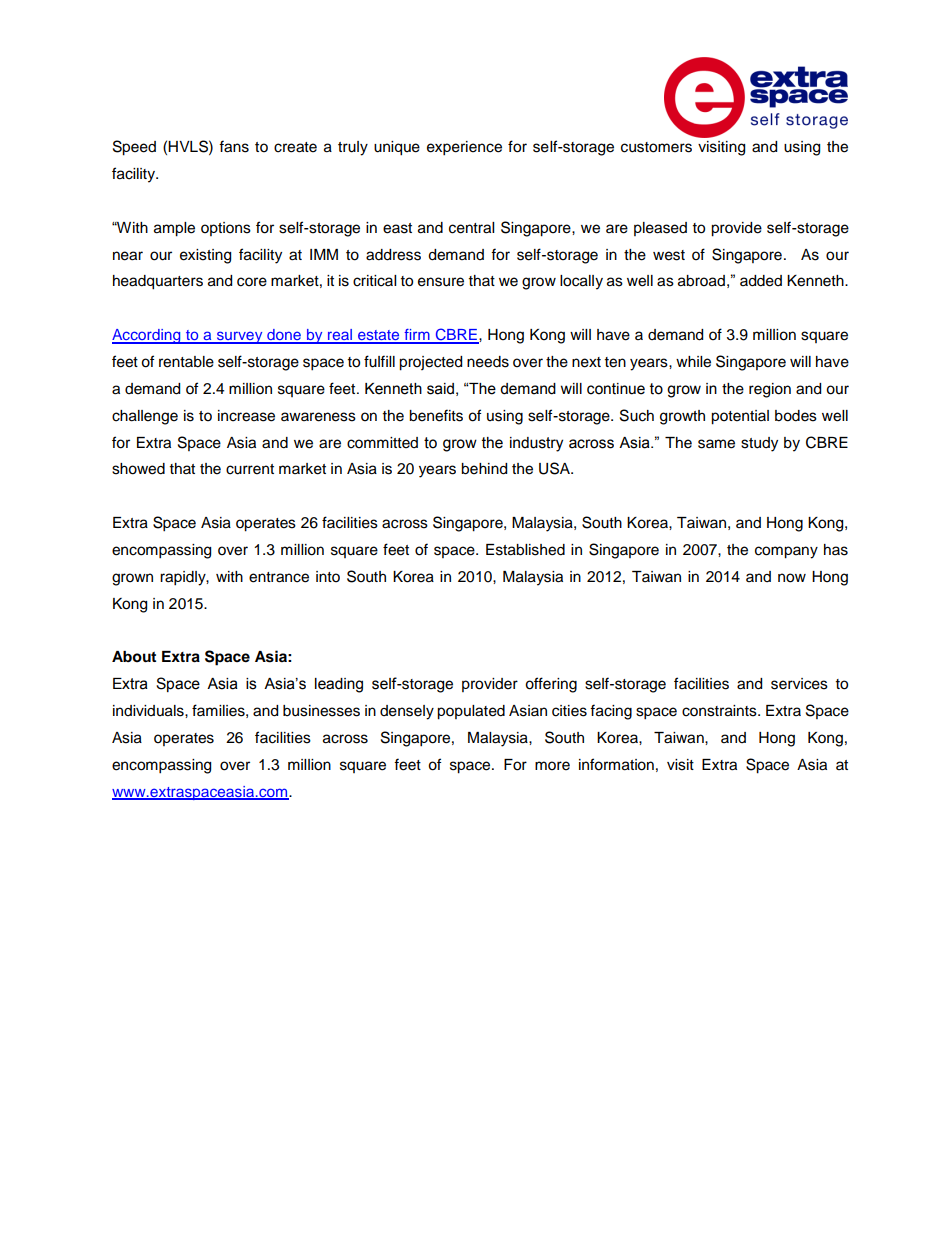 The image size is (952, 1233). I want to click on fans, so click(234, 146).
